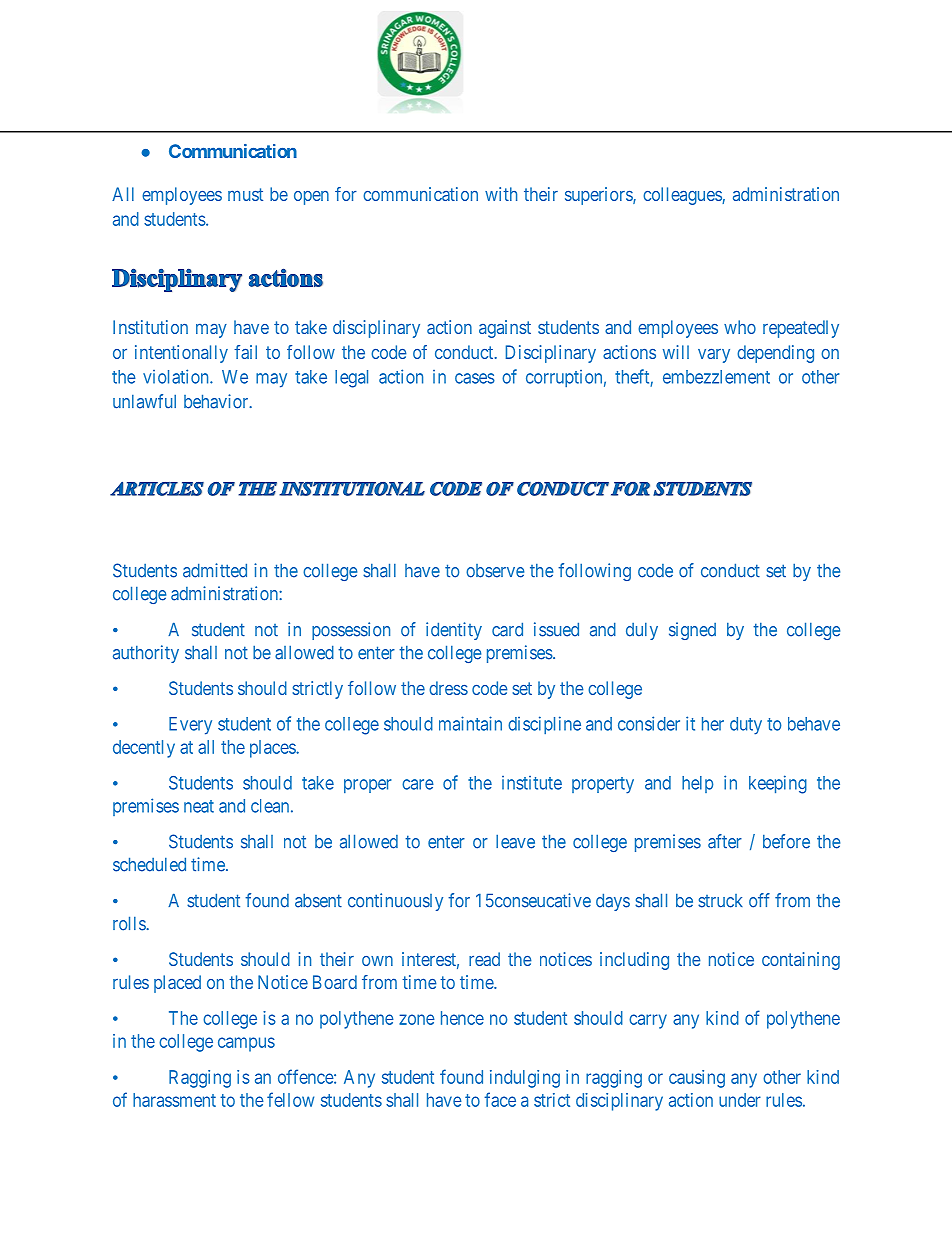 This screenshot has height=1233, width=952. I want to click on struck, so click(720, 901).
